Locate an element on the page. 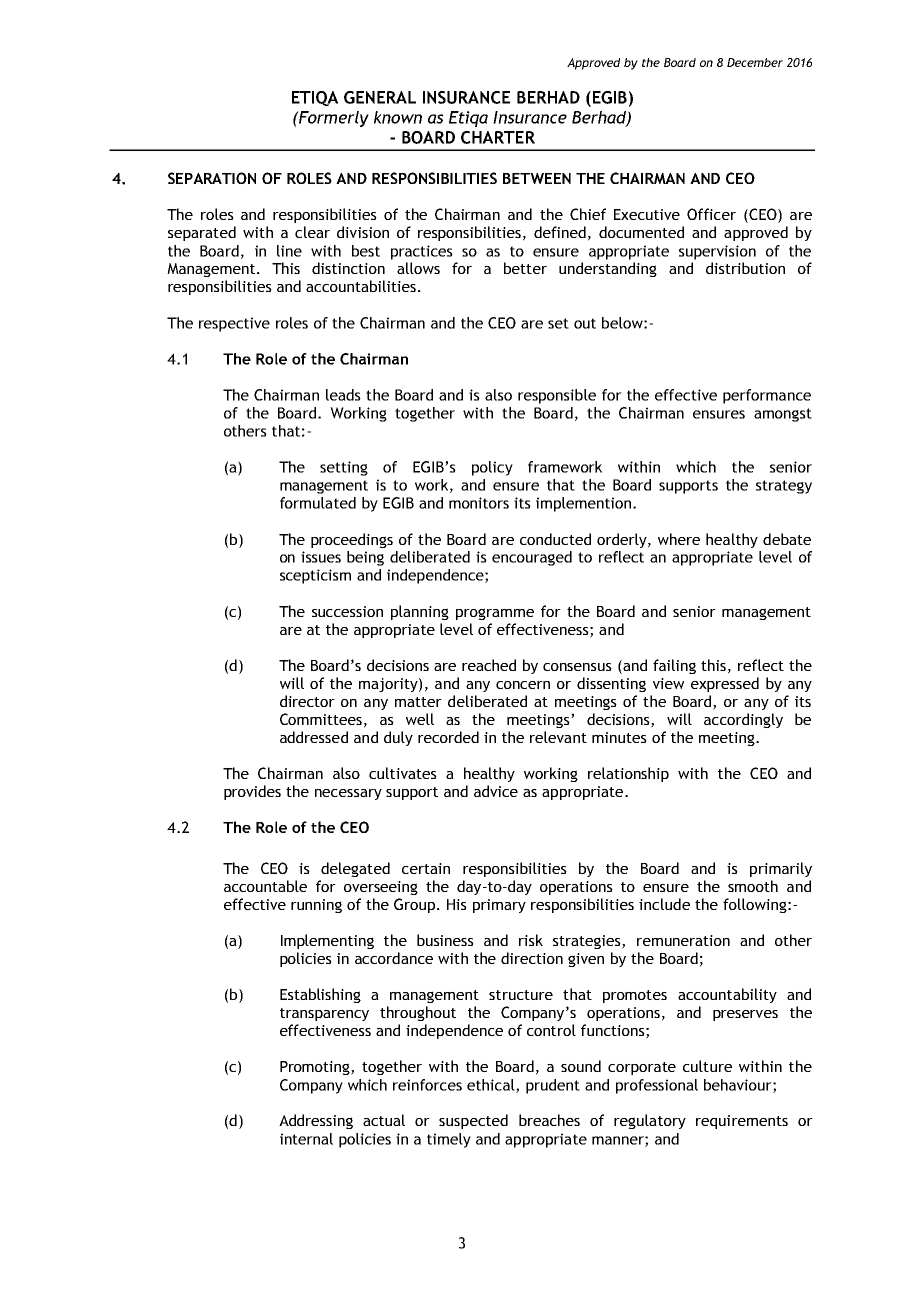 The image size is (924, 1307). Formerly is located at coordinates (333, 119).
